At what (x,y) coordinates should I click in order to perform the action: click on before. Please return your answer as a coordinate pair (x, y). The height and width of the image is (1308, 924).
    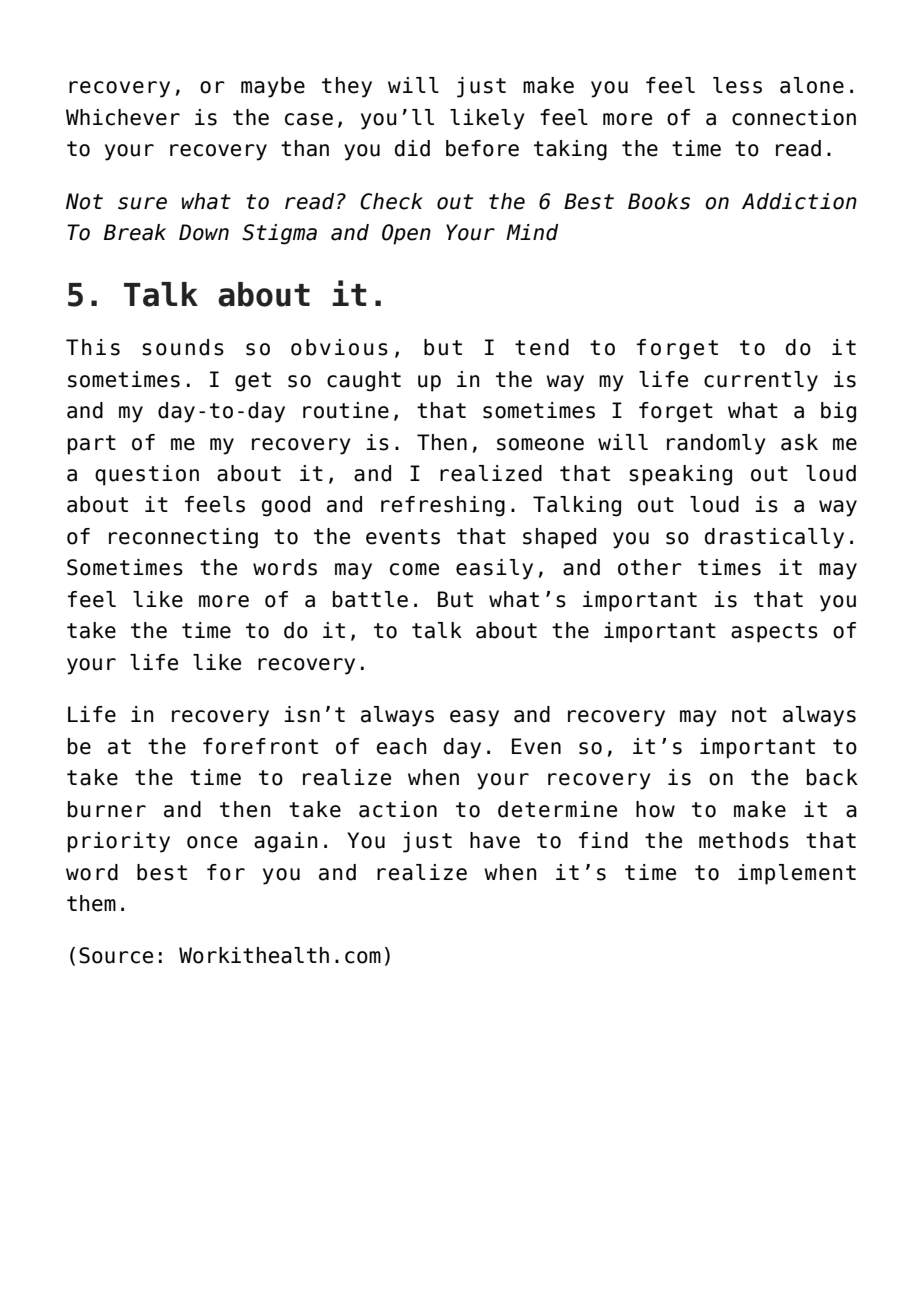
    Looking at the image, I should click on (482, 148).
